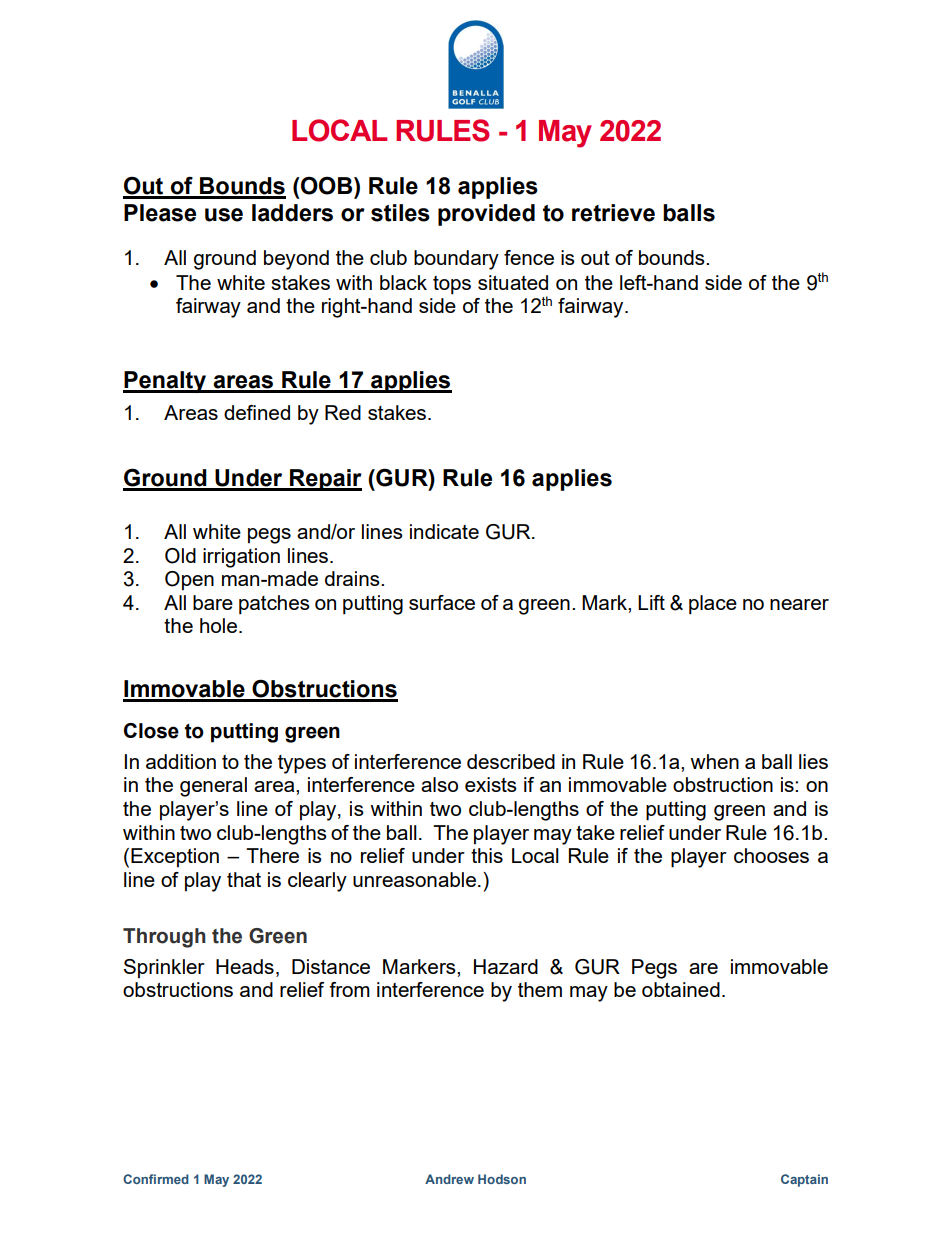  What do you see at coordinates (713, 605) in the screenshot?
I see `place` at bounding box center [713, 605].
